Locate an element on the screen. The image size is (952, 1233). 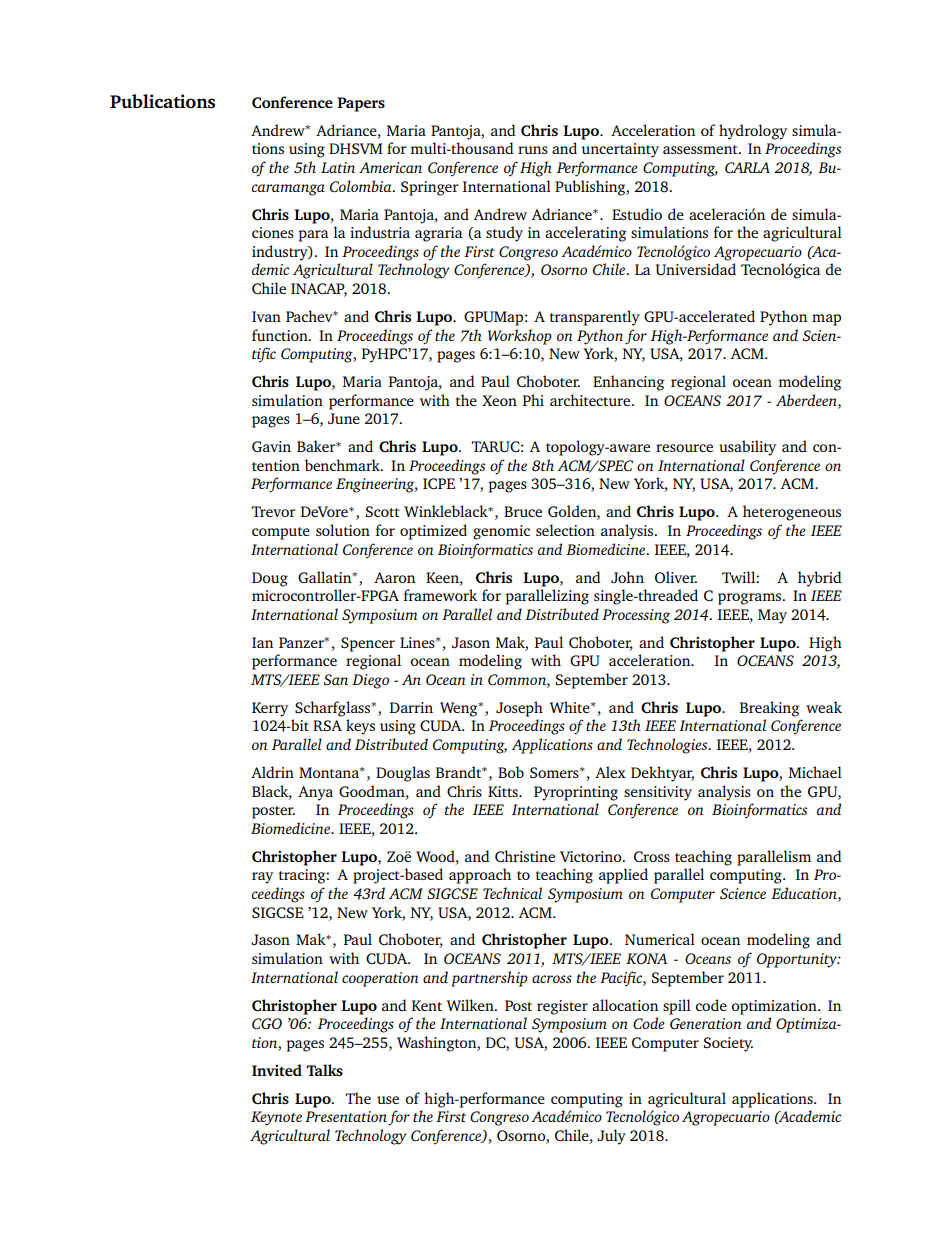
Papers is located at coordinates (361, 104).
